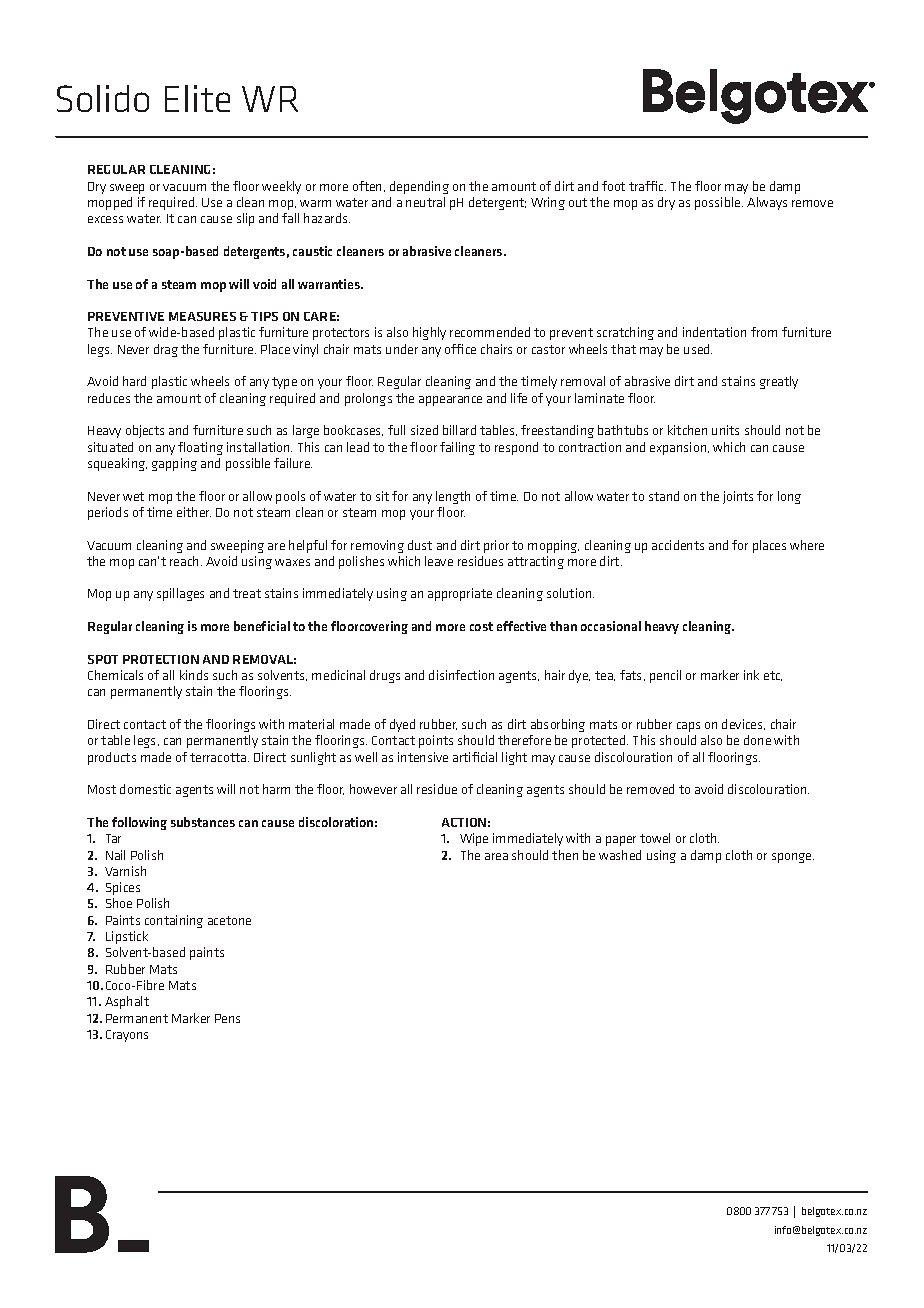  I want to click on traffic, so click(647, 186).
